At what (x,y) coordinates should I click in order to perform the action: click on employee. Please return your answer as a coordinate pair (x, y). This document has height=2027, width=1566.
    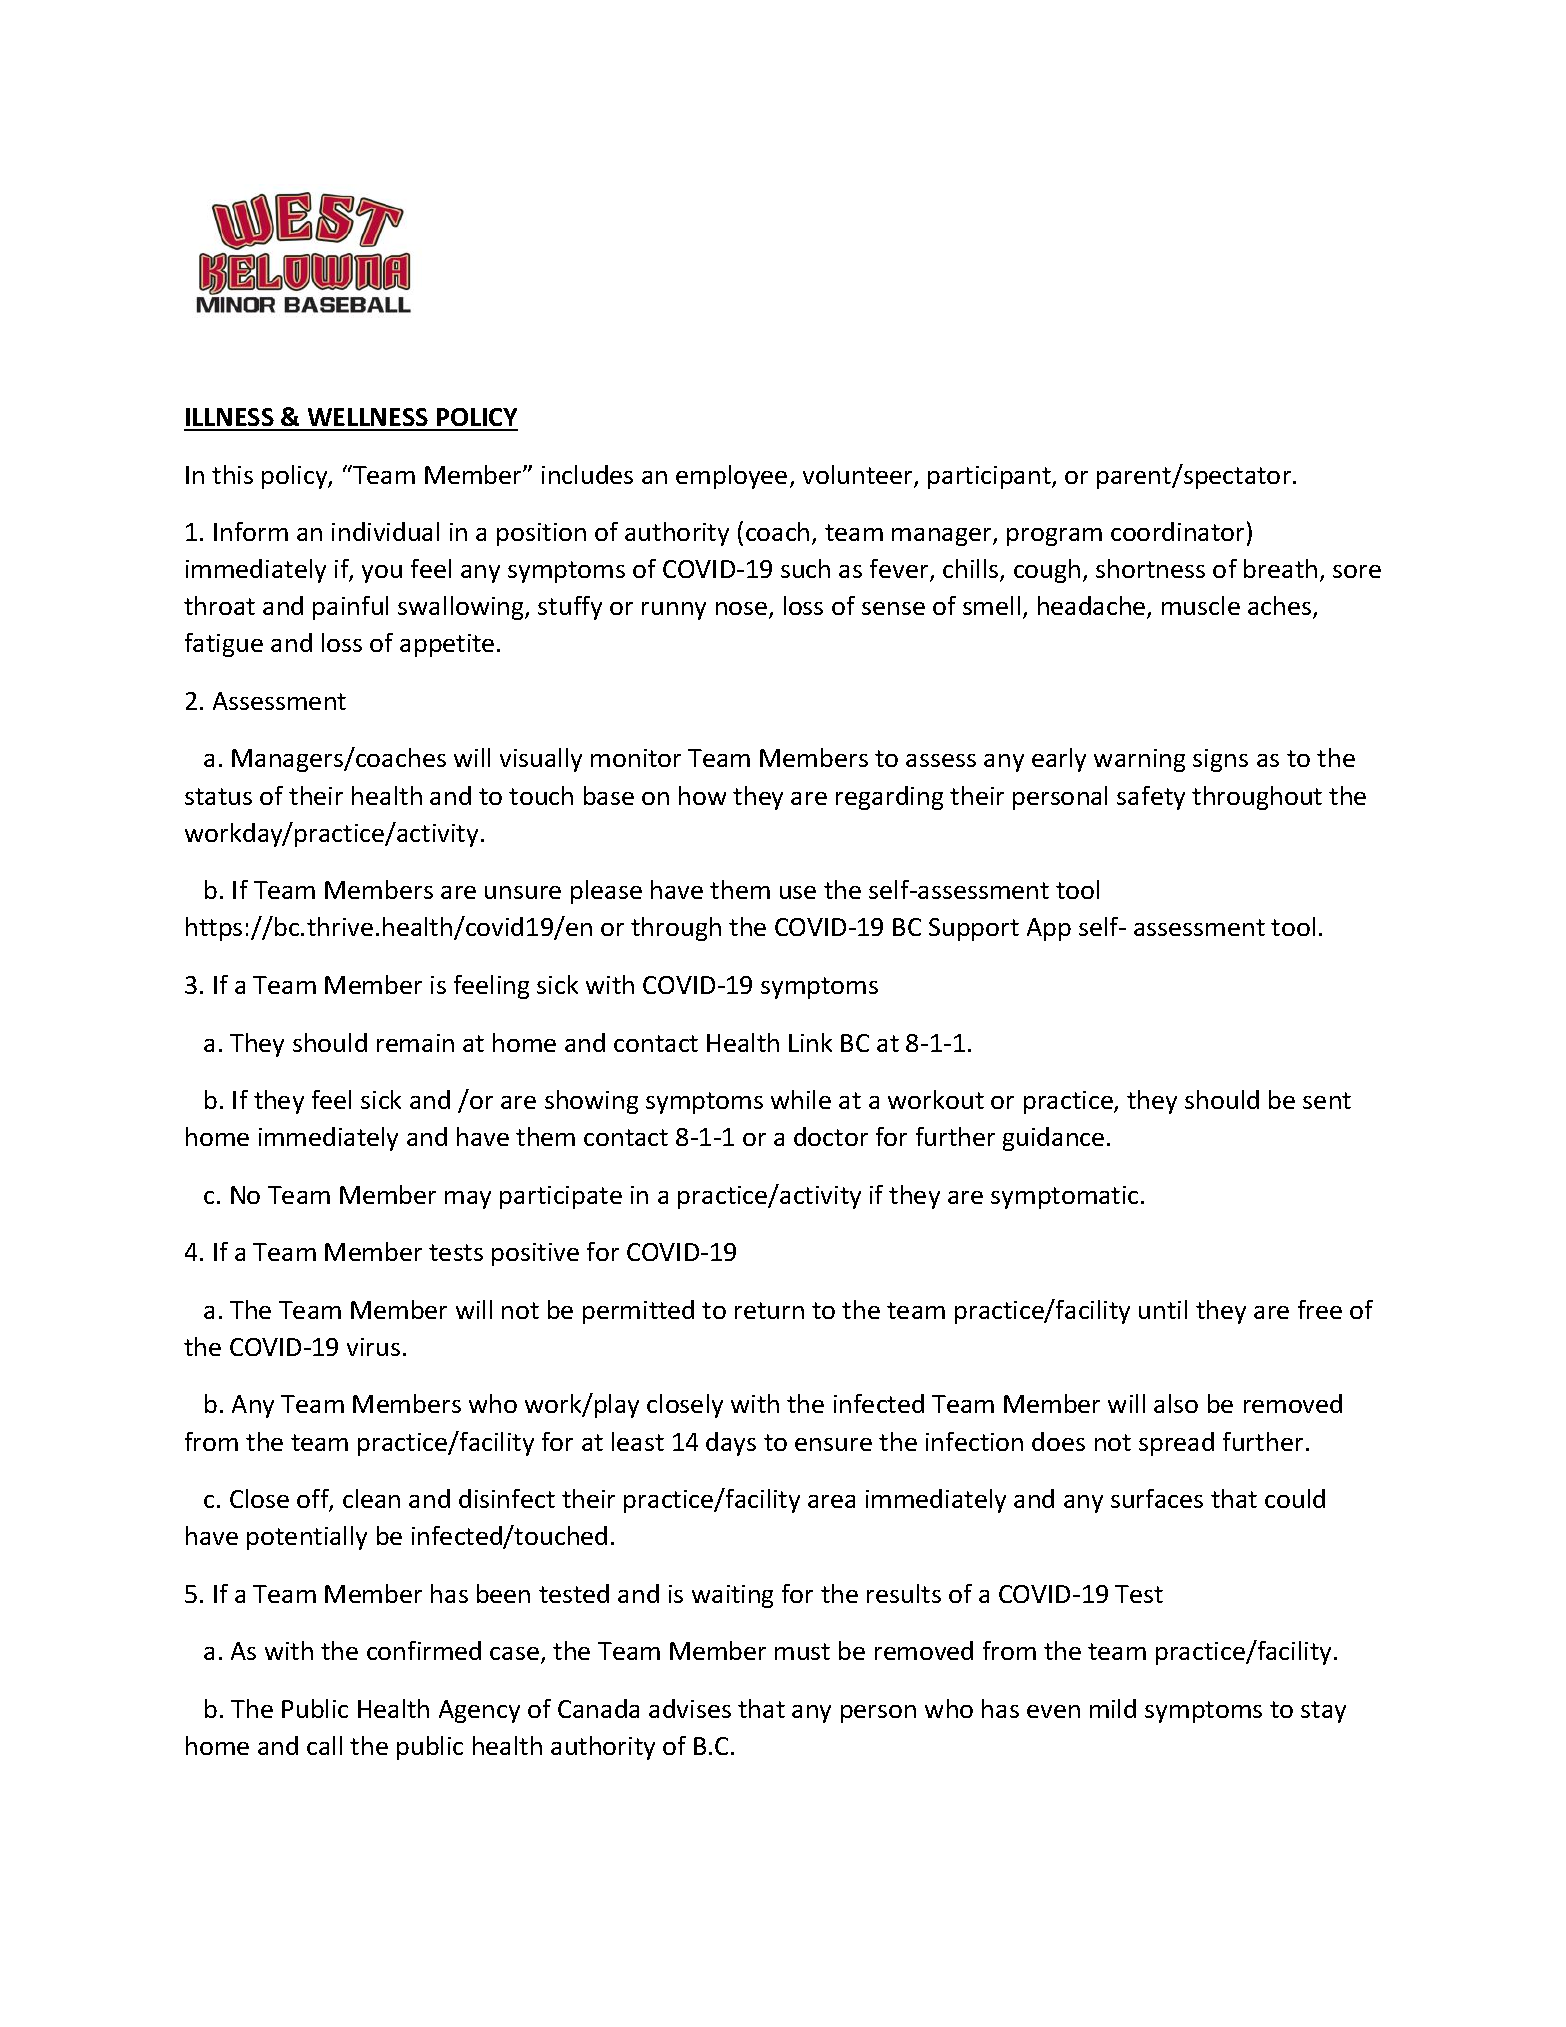
    Looking at the image, I should click on (731, 477).
